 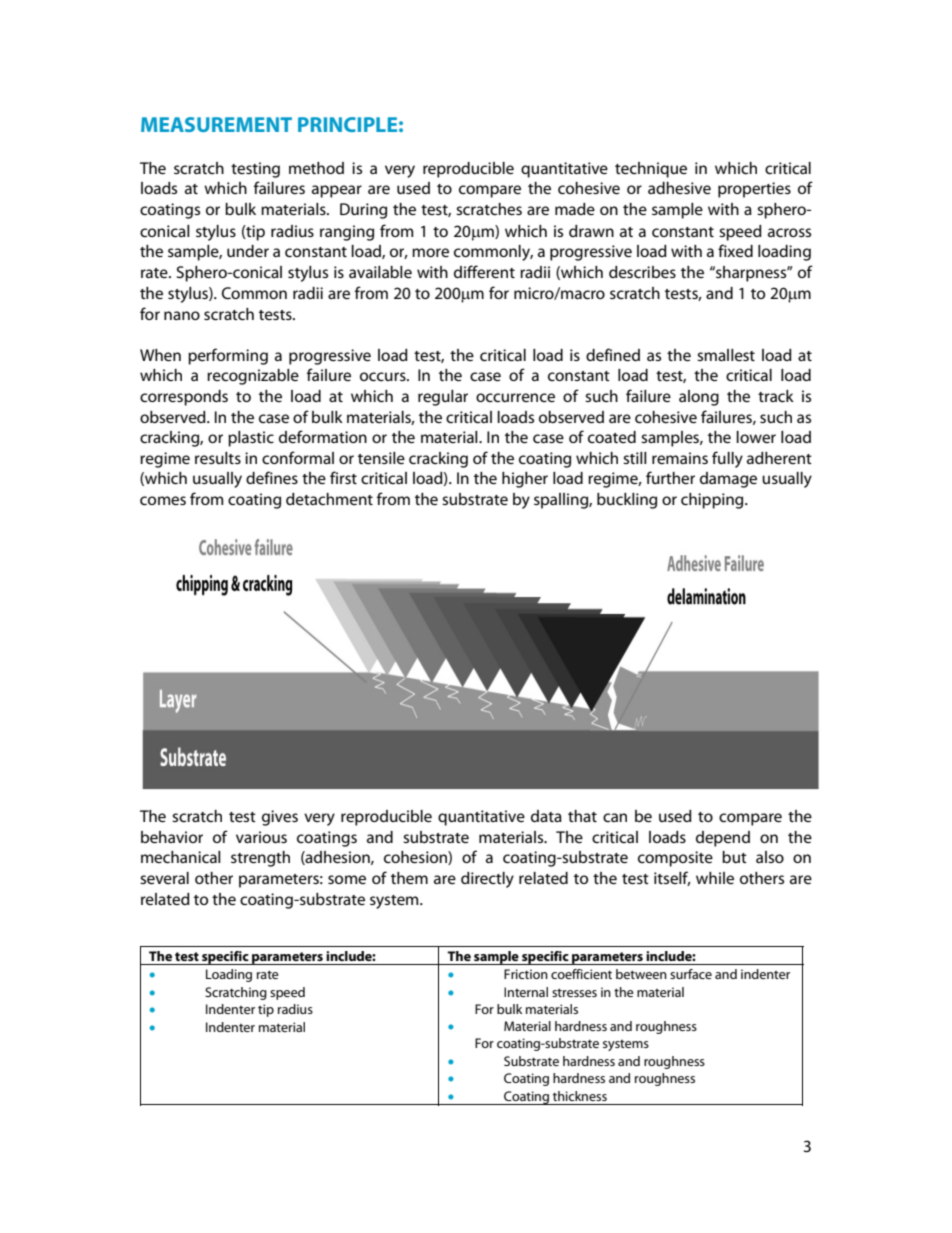 I want to click on strength, so click(x=260, y=859).
